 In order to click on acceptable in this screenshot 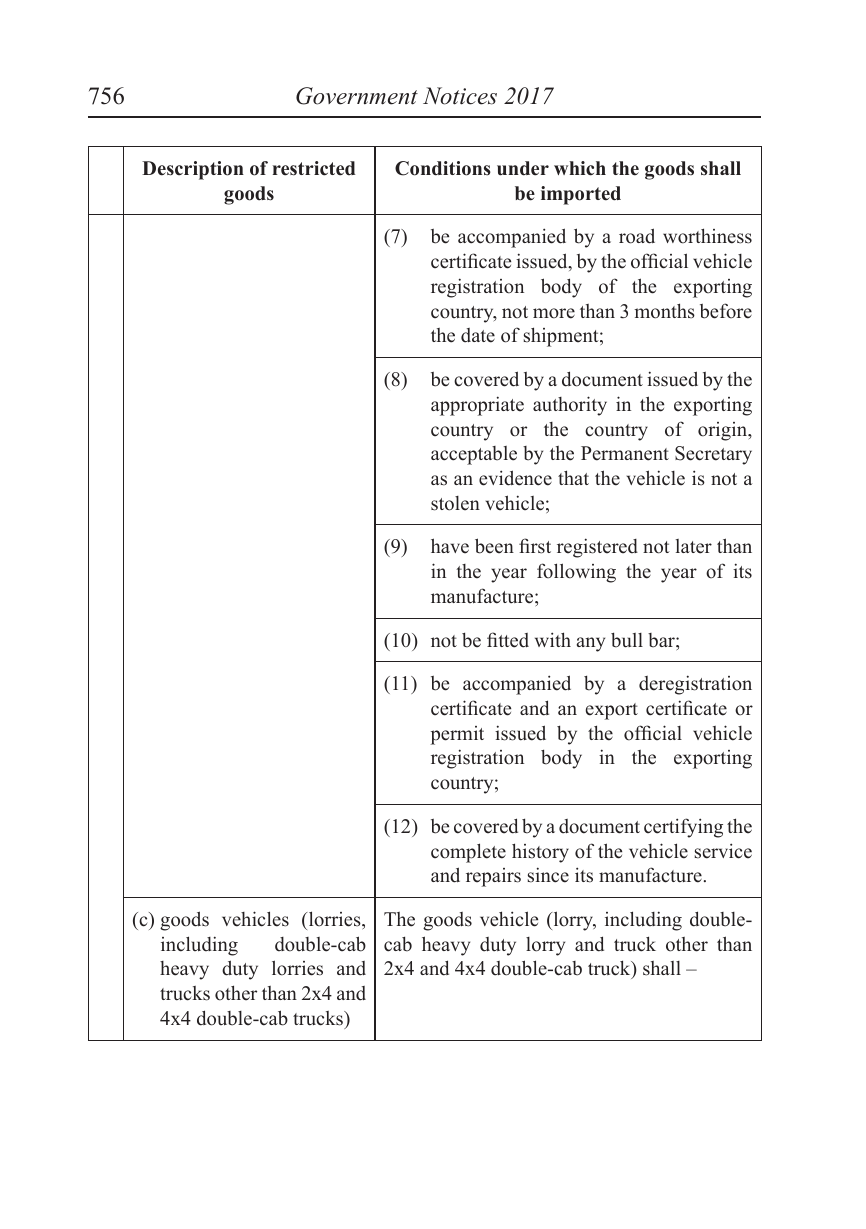, I will do `click(474, 455)`.
